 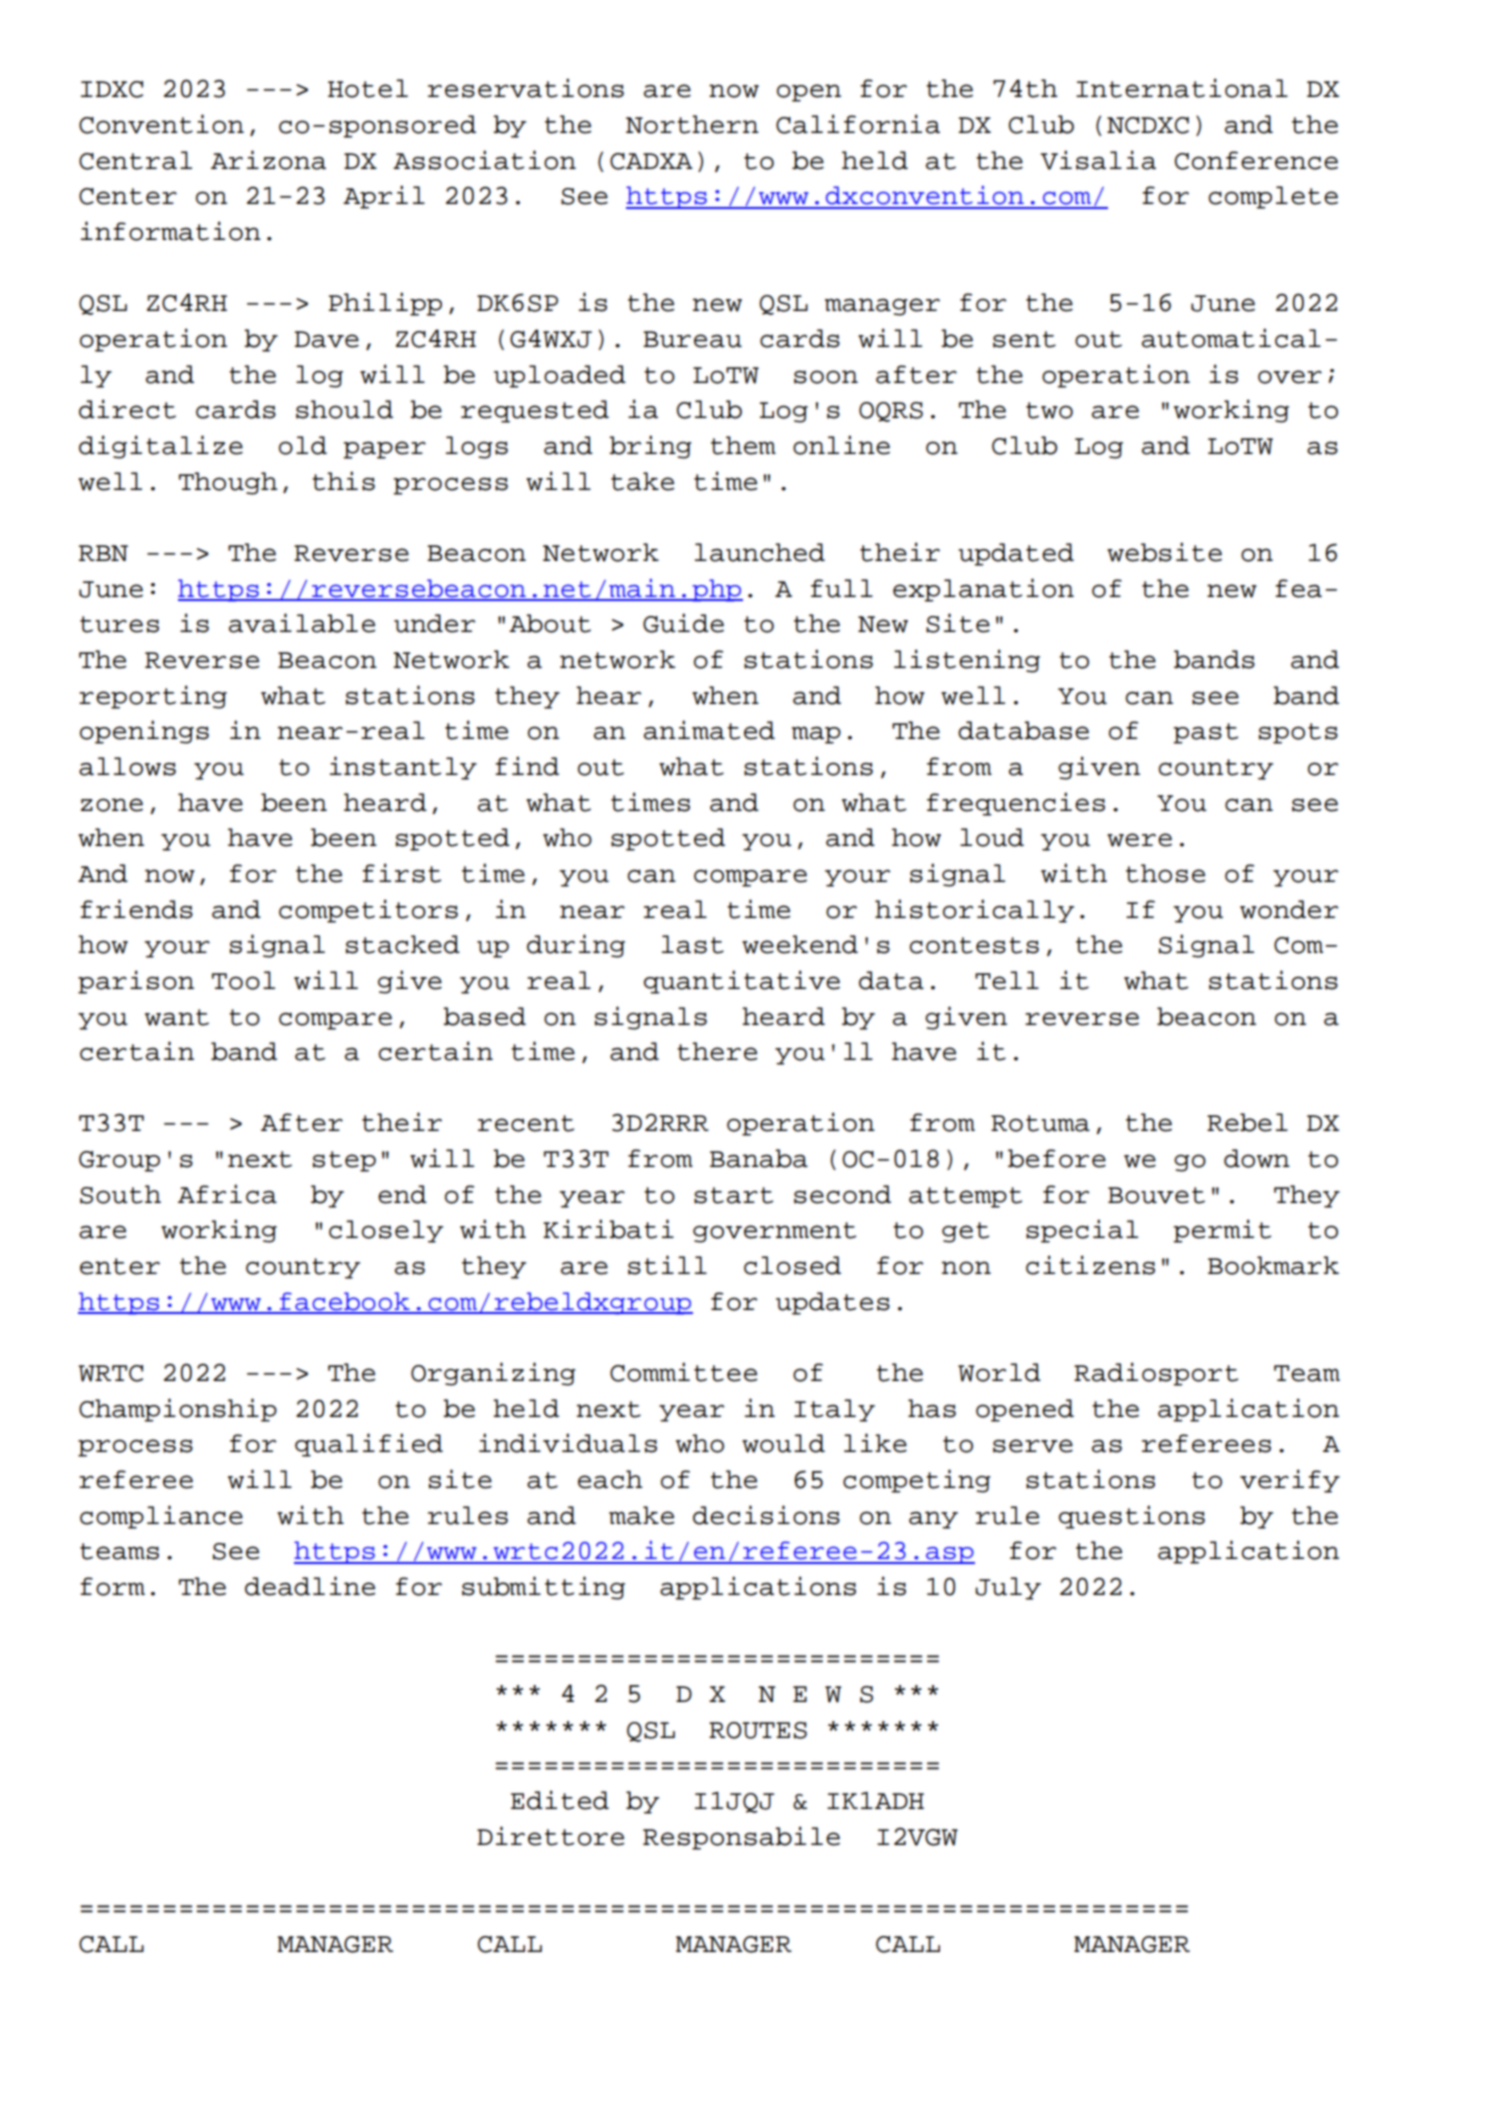 What do you see at coordinates (758, 1730) in the page?
I see `ROUTES` at bounding box center [758, 1730].
